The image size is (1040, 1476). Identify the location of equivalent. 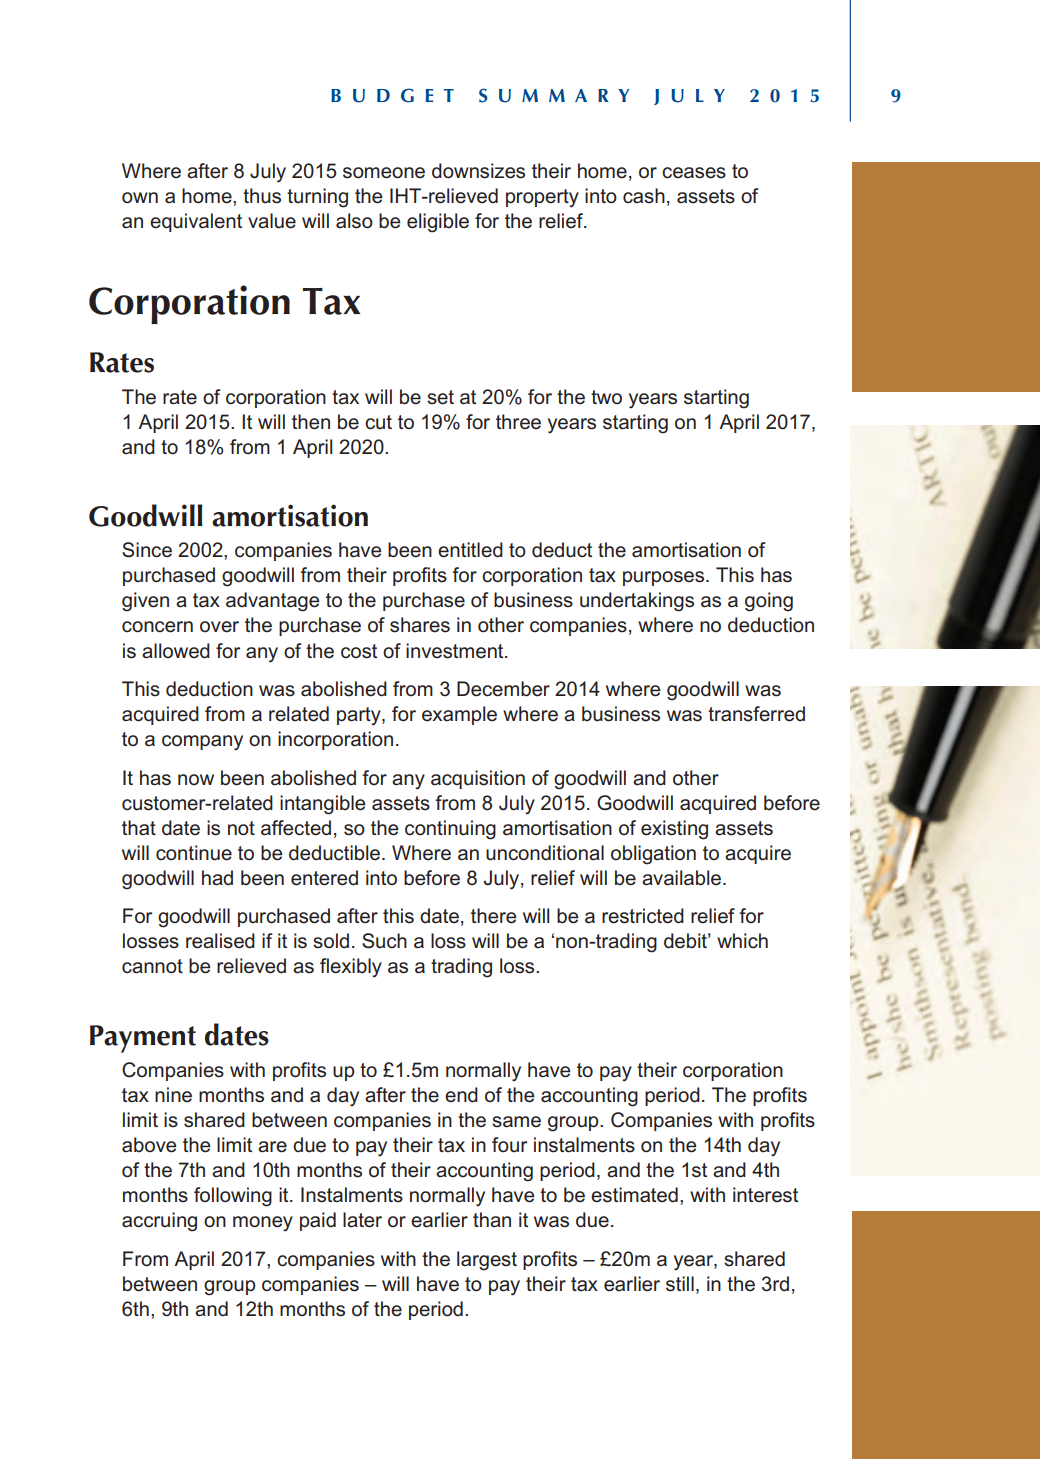
(196, 222).
